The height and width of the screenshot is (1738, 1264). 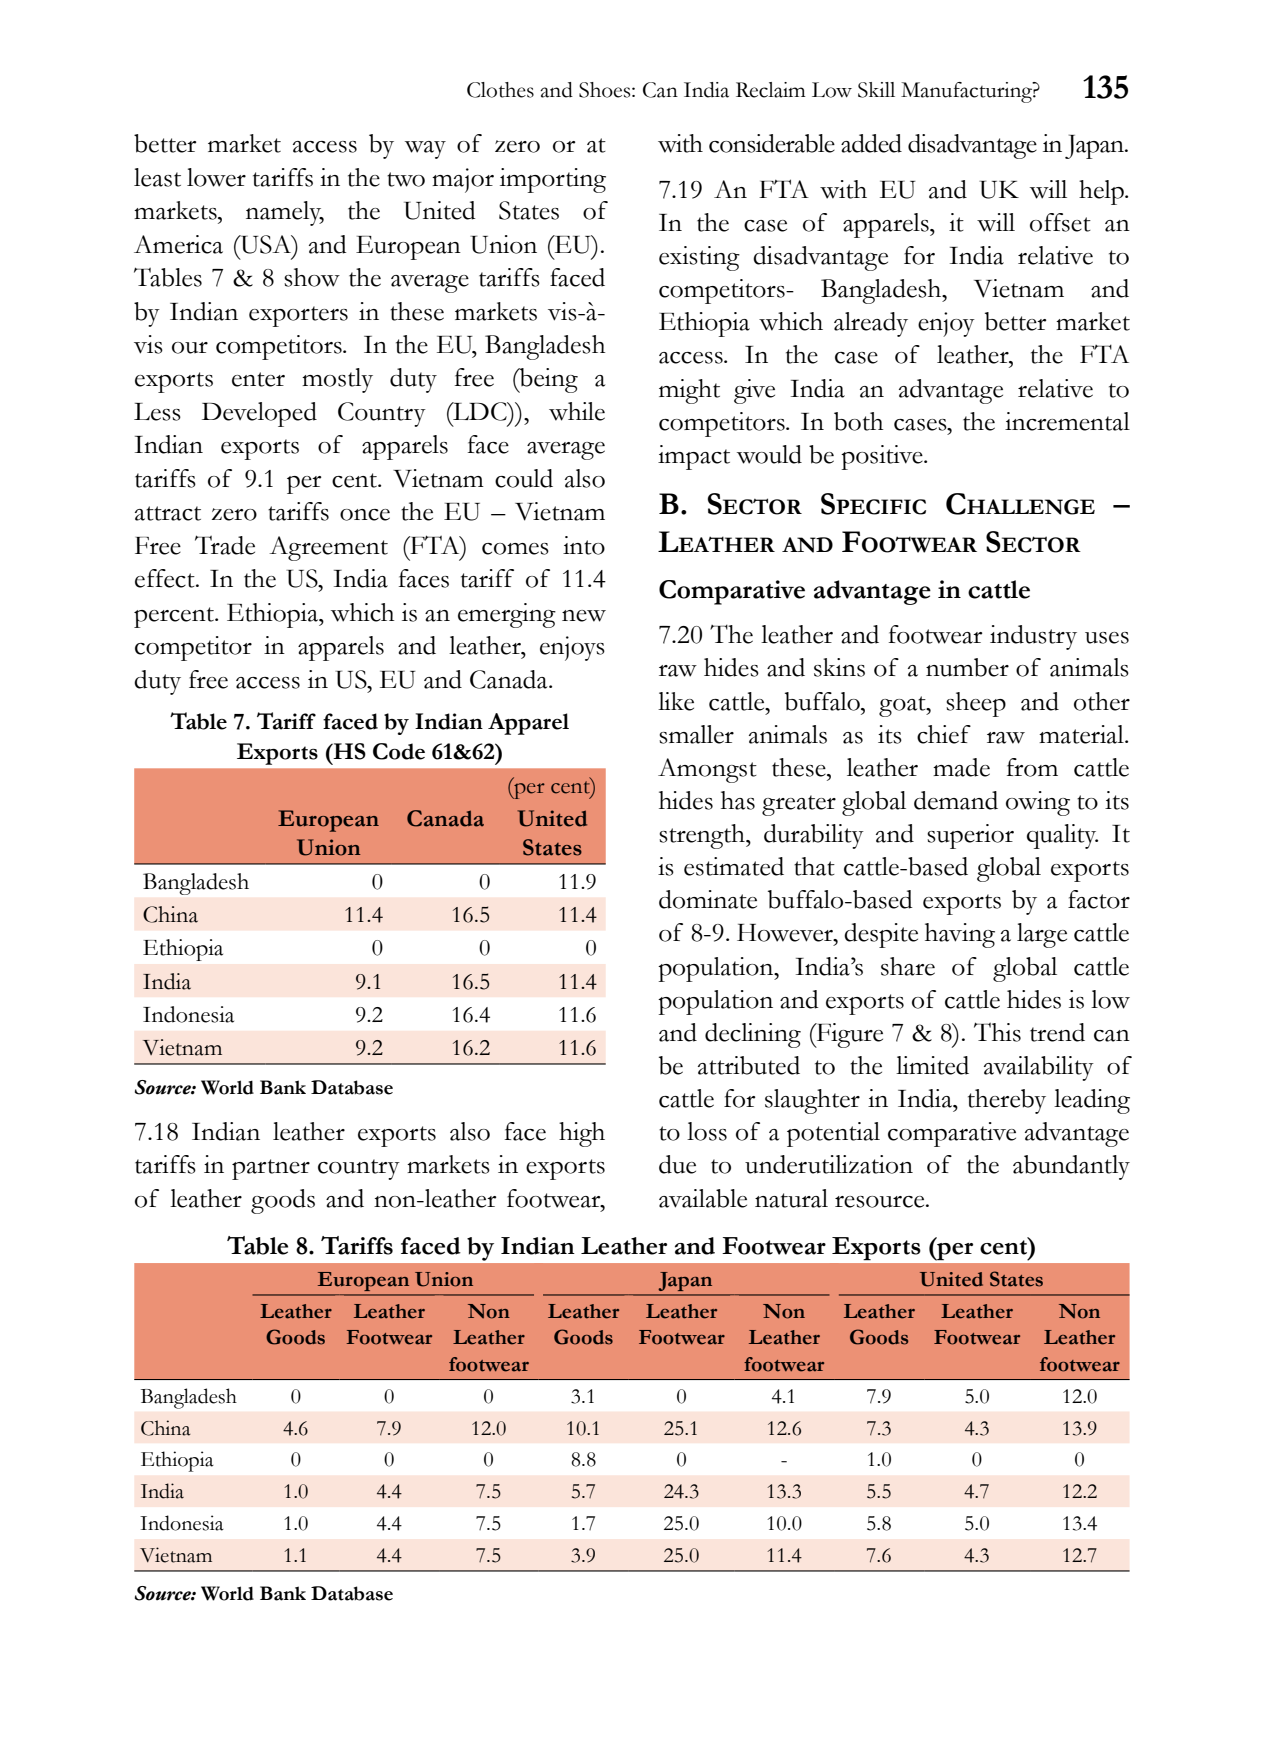 What do you see at coordinates (216, 177) in the screenshot?
I see `lower` at bounding box center [216, 177].
